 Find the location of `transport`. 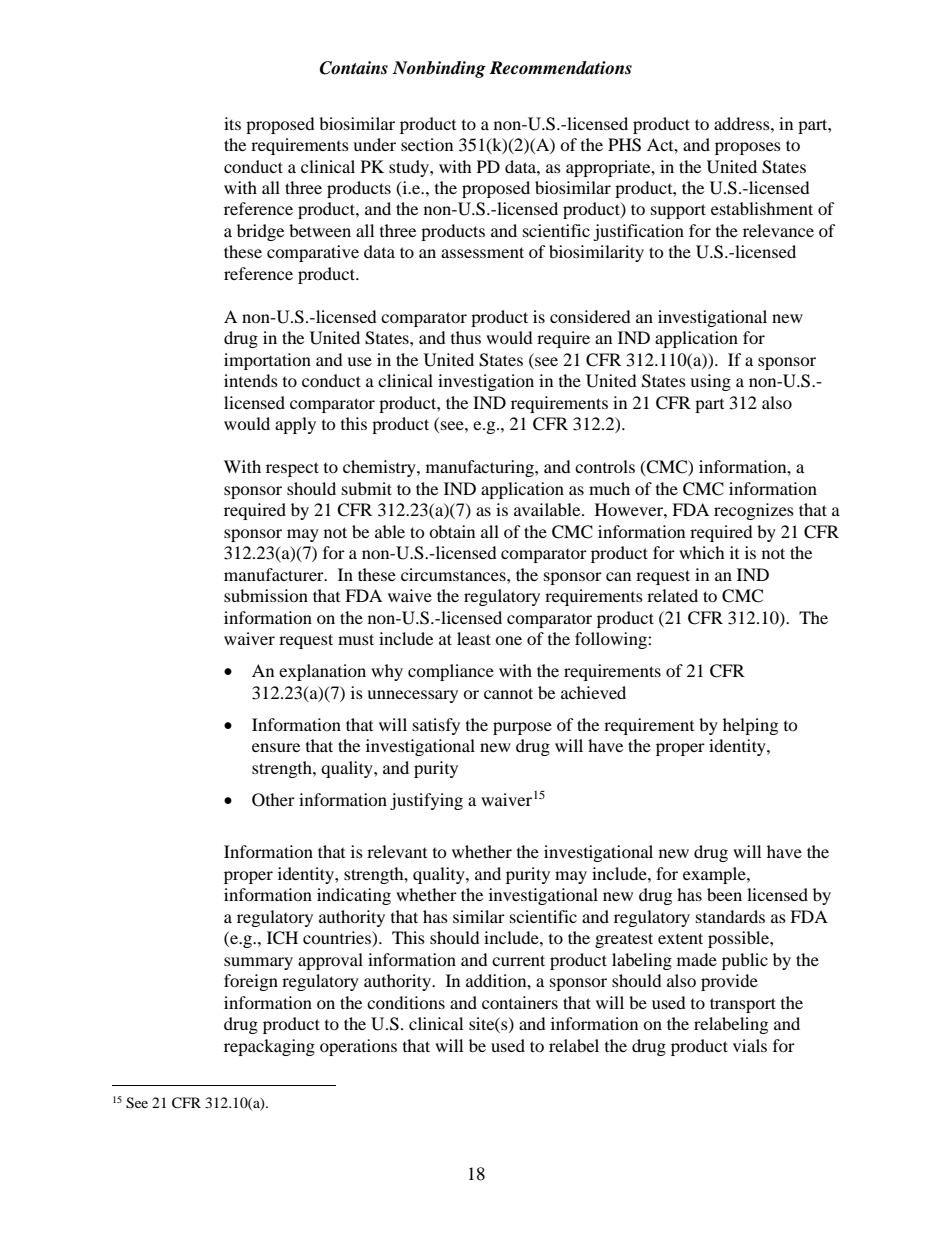

transport is located at coordinates (743, 1005).
